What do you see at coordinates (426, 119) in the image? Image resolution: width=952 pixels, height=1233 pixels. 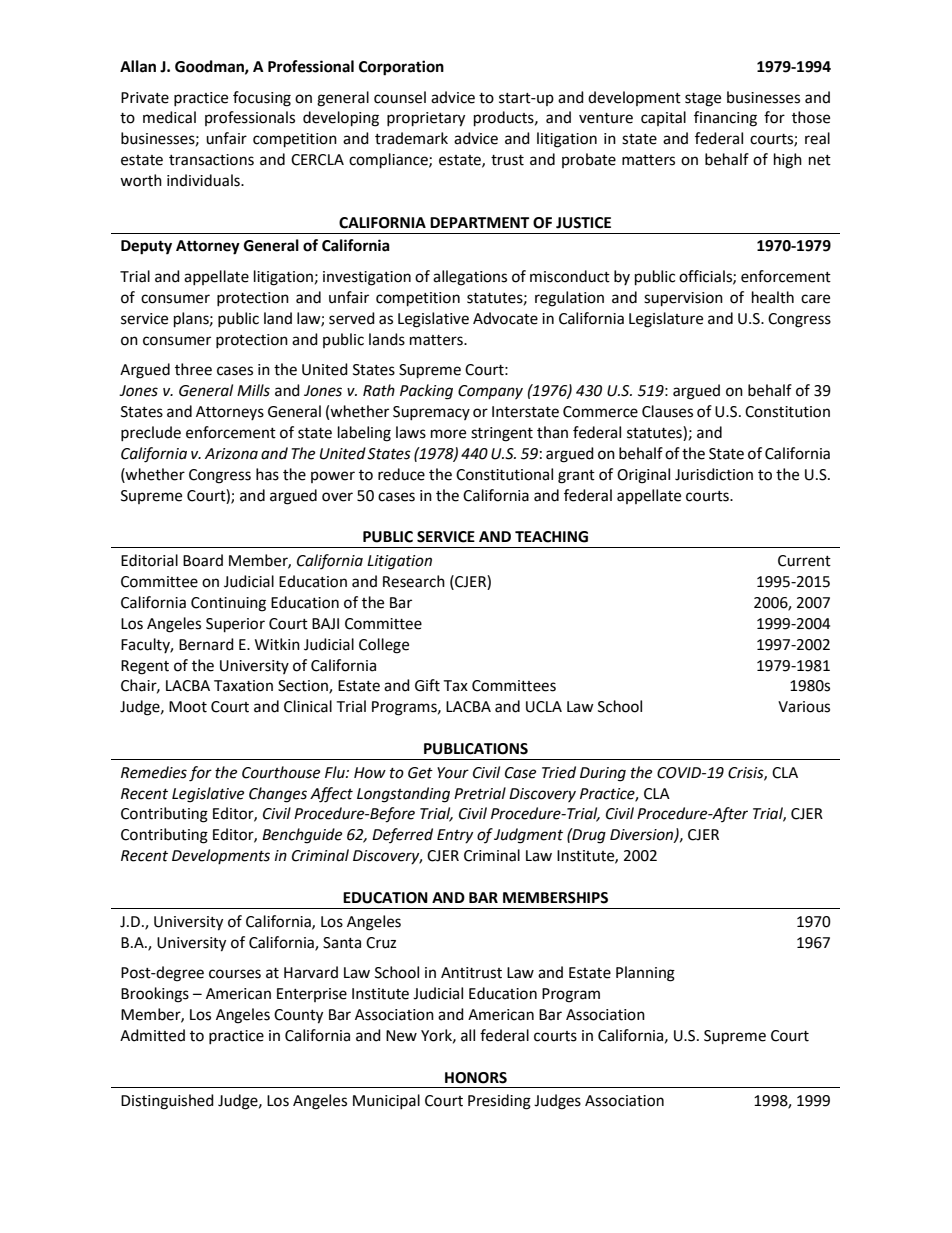 I see `proprietary` at bounding box center [426, 119].
